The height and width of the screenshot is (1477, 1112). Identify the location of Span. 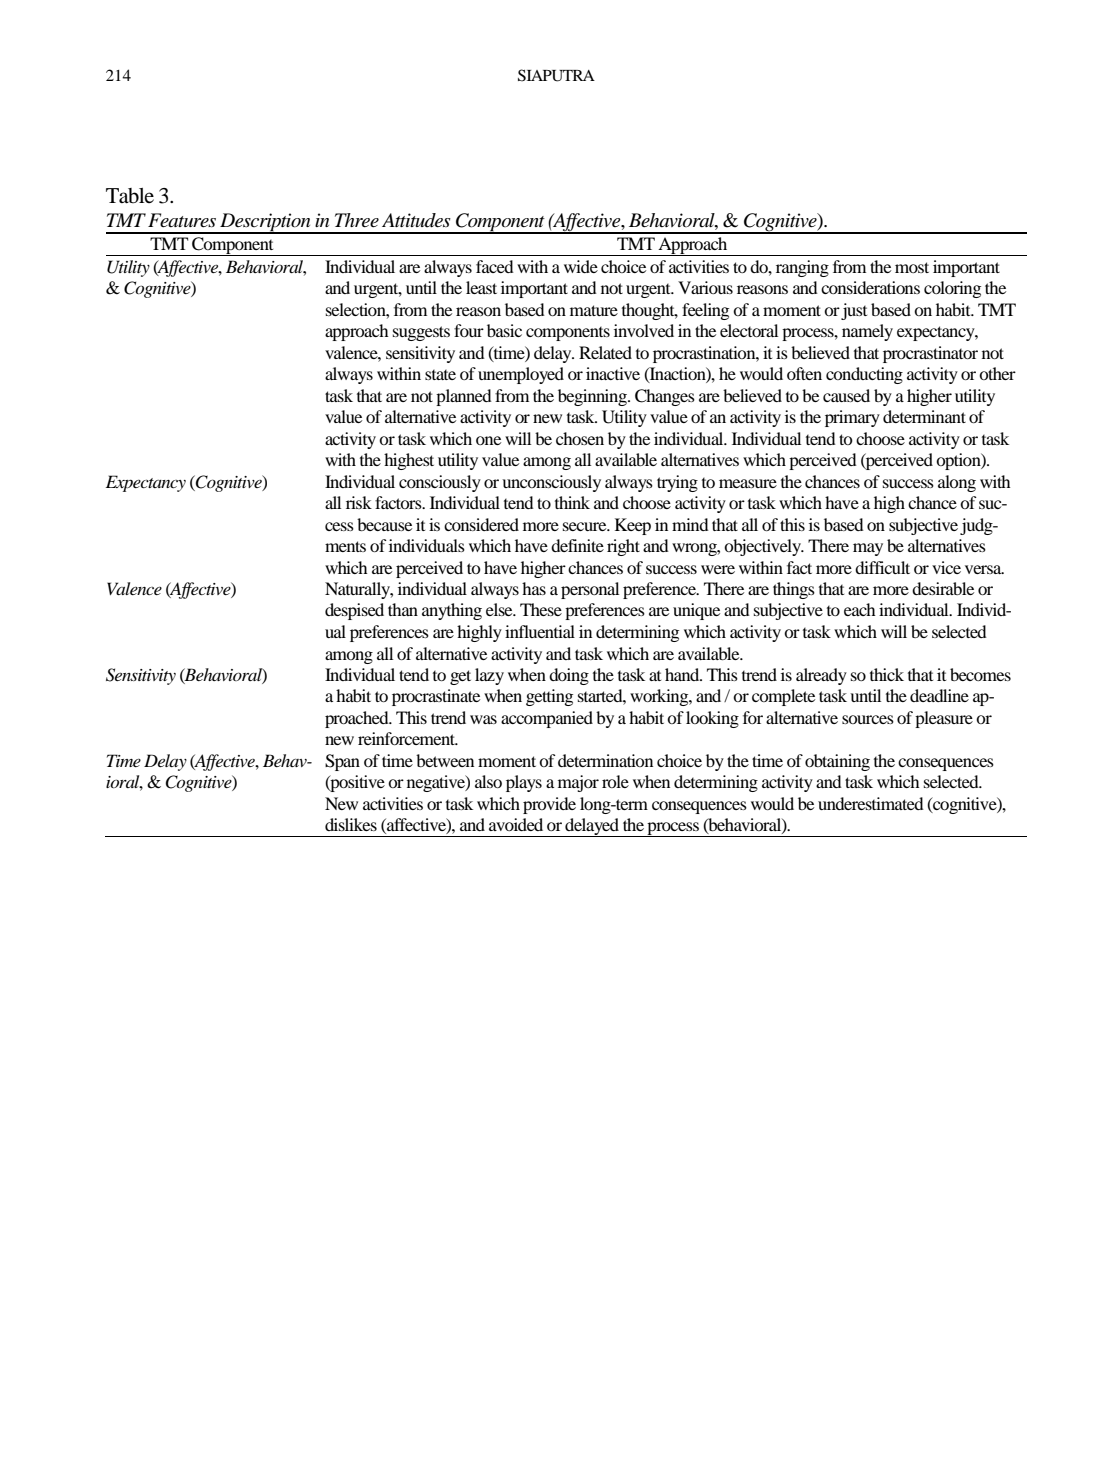
(342, 762).
